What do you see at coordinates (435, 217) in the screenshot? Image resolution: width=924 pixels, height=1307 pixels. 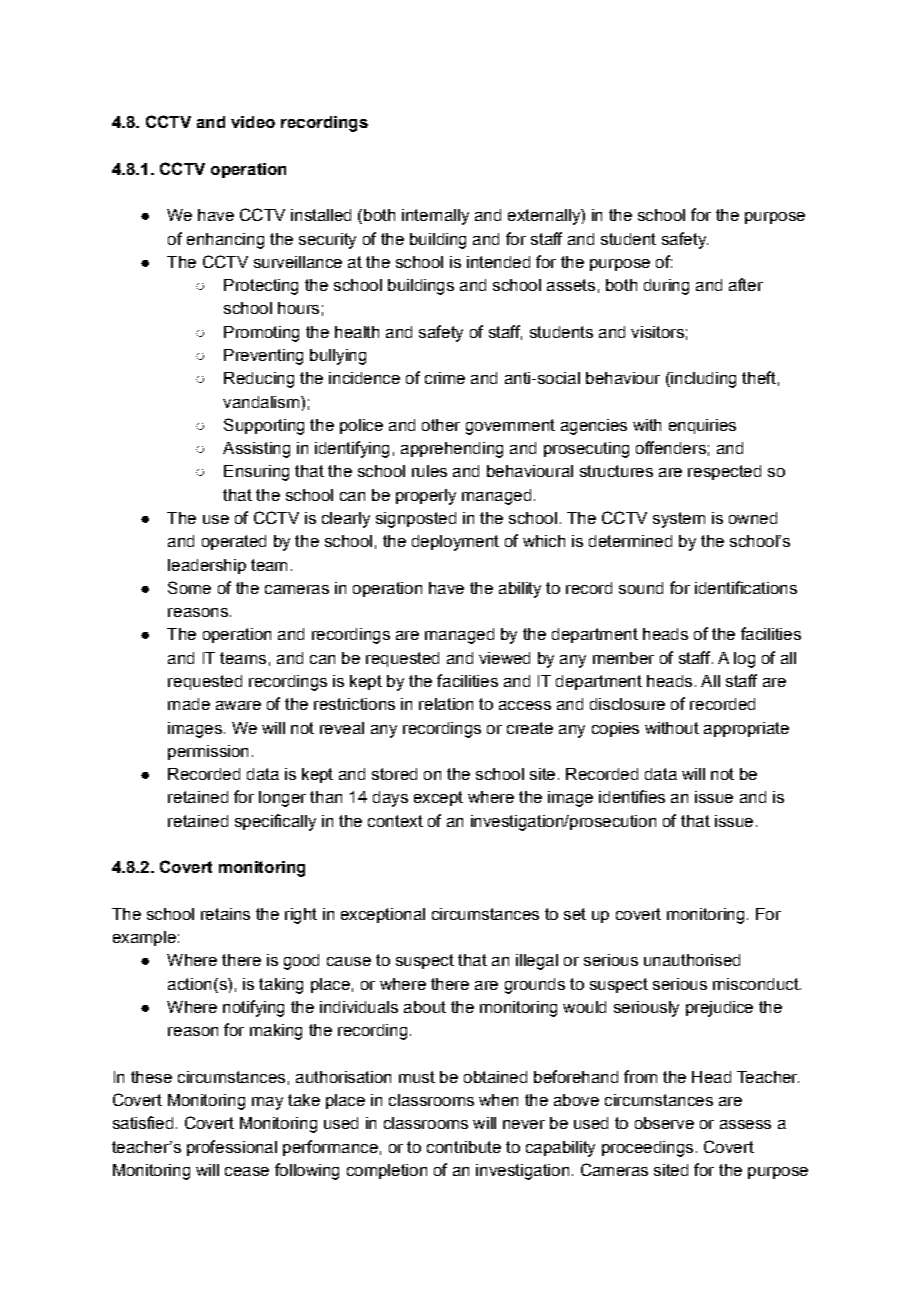 I see `internally` at bounding box center [435, 217].
